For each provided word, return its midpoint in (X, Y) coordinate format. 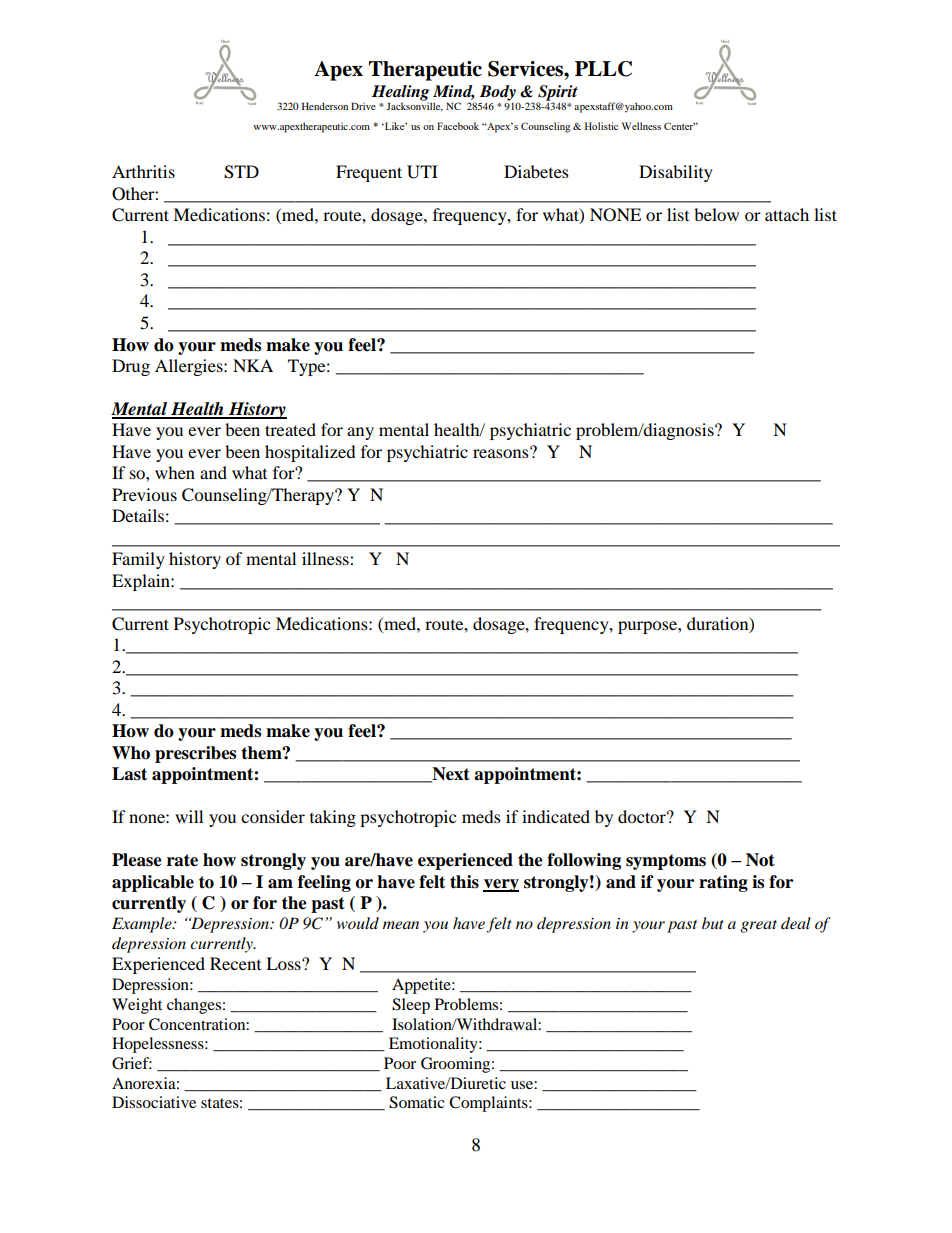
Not (760, 860)
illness (326, 558)
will (189, 816)
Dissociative (154, 1102)
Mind (454, 92)
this (464, 882)
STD (241, 172)
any (360, 433)
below (716, 214)
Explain (142, 582)
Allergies (190, 367)
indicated (556, 816)
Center (680, 126)
